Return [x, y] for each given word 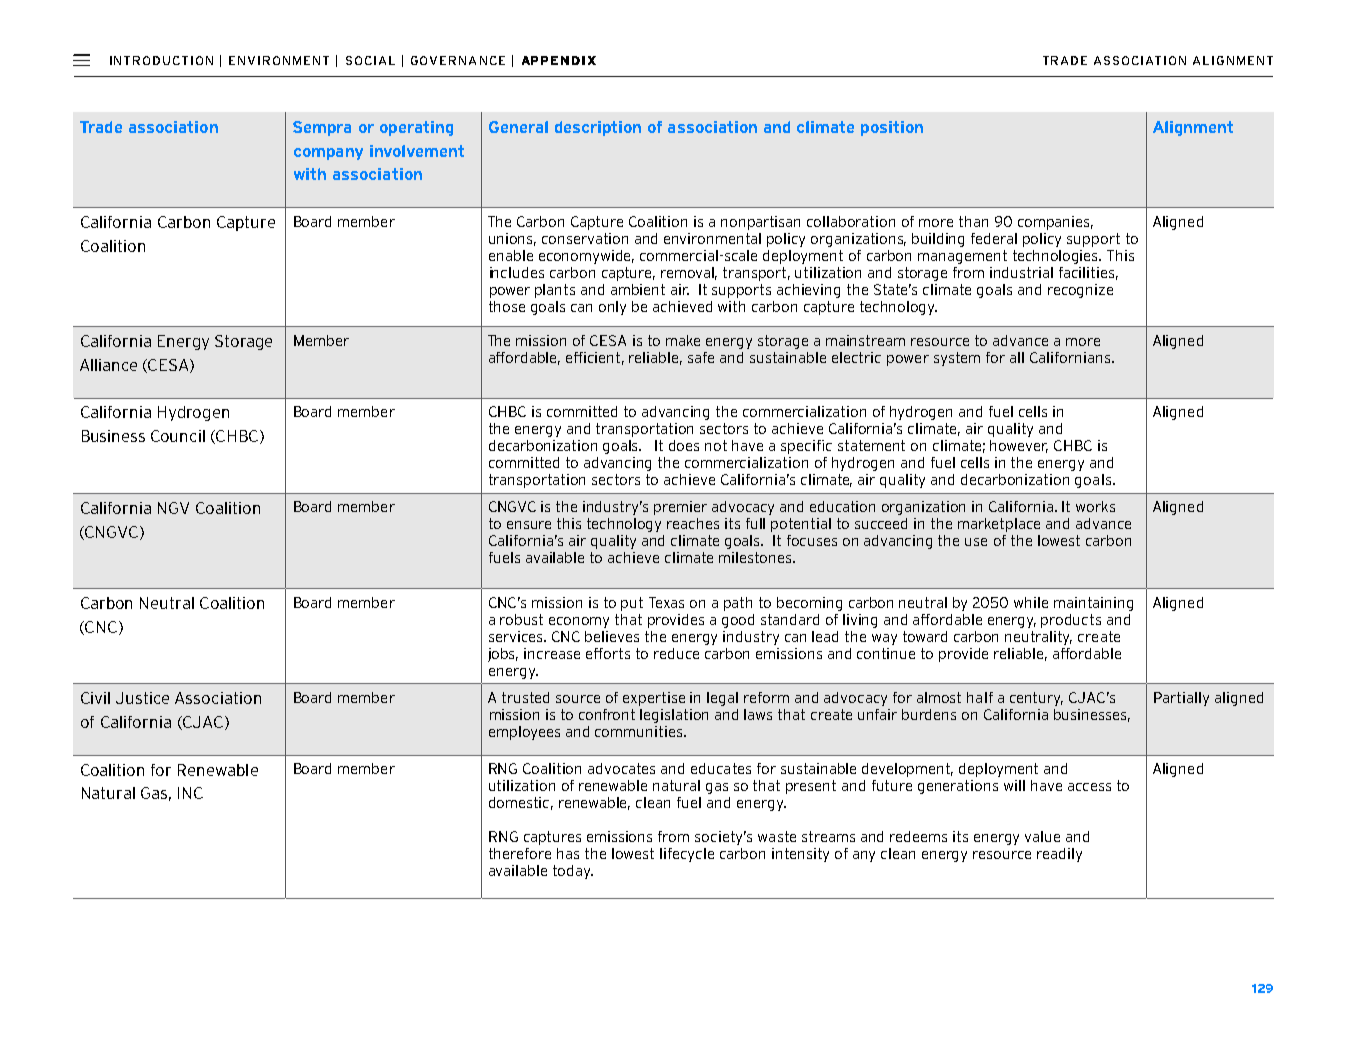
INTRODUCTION [161, 60]
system [957, 359]
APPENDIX [559, 60]
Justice [142, 698]
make [683, 340]
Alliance [108, 365]
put [632, 604]
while [1031, 602]
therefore [520, 853]
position [892, 128]
